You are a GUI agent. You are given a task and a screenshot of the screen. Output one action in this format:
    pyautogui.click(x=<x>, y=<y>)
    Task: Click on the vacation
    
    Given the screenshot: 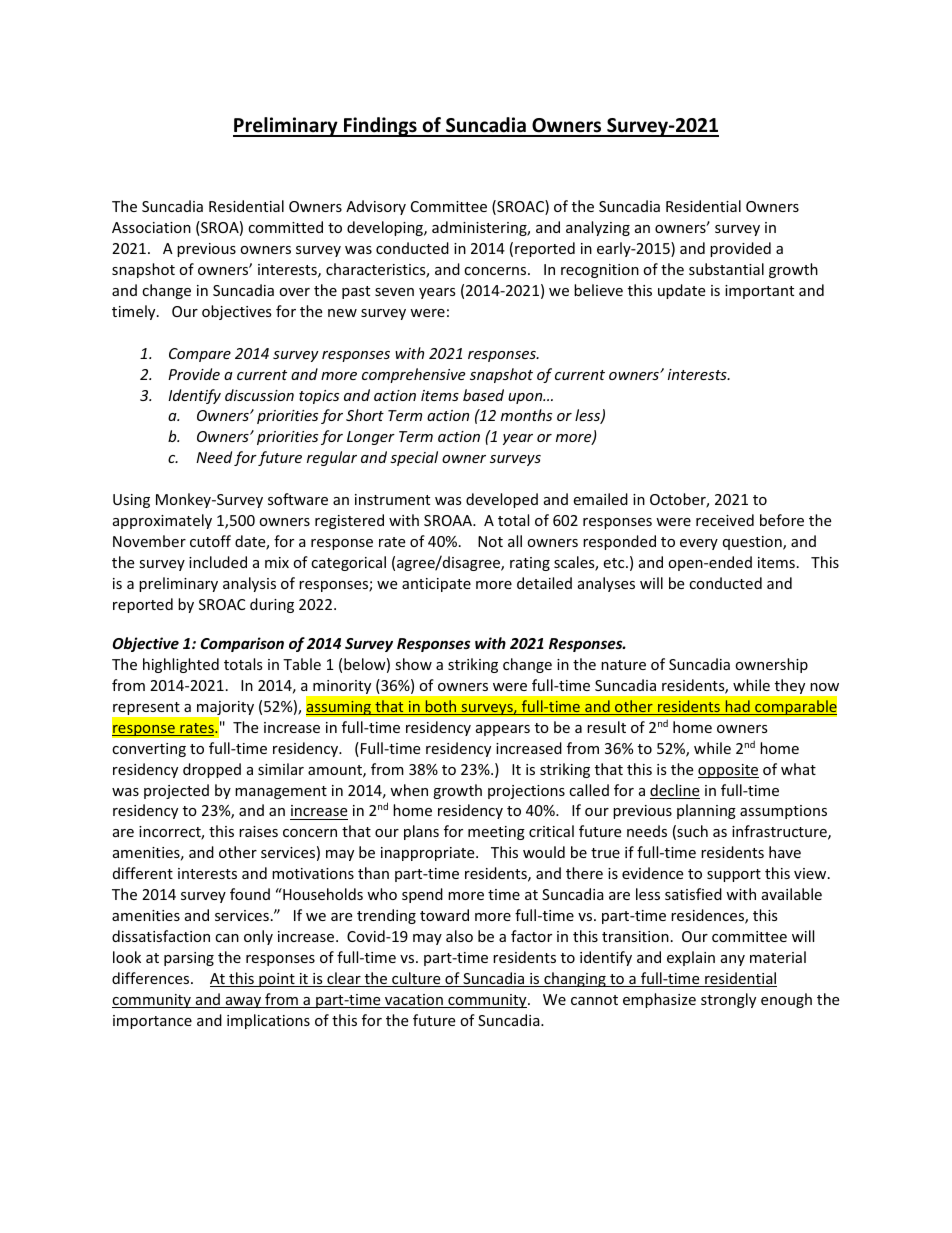 What is the action you would take?
    pyautogui.click(x=414, y=1001)
